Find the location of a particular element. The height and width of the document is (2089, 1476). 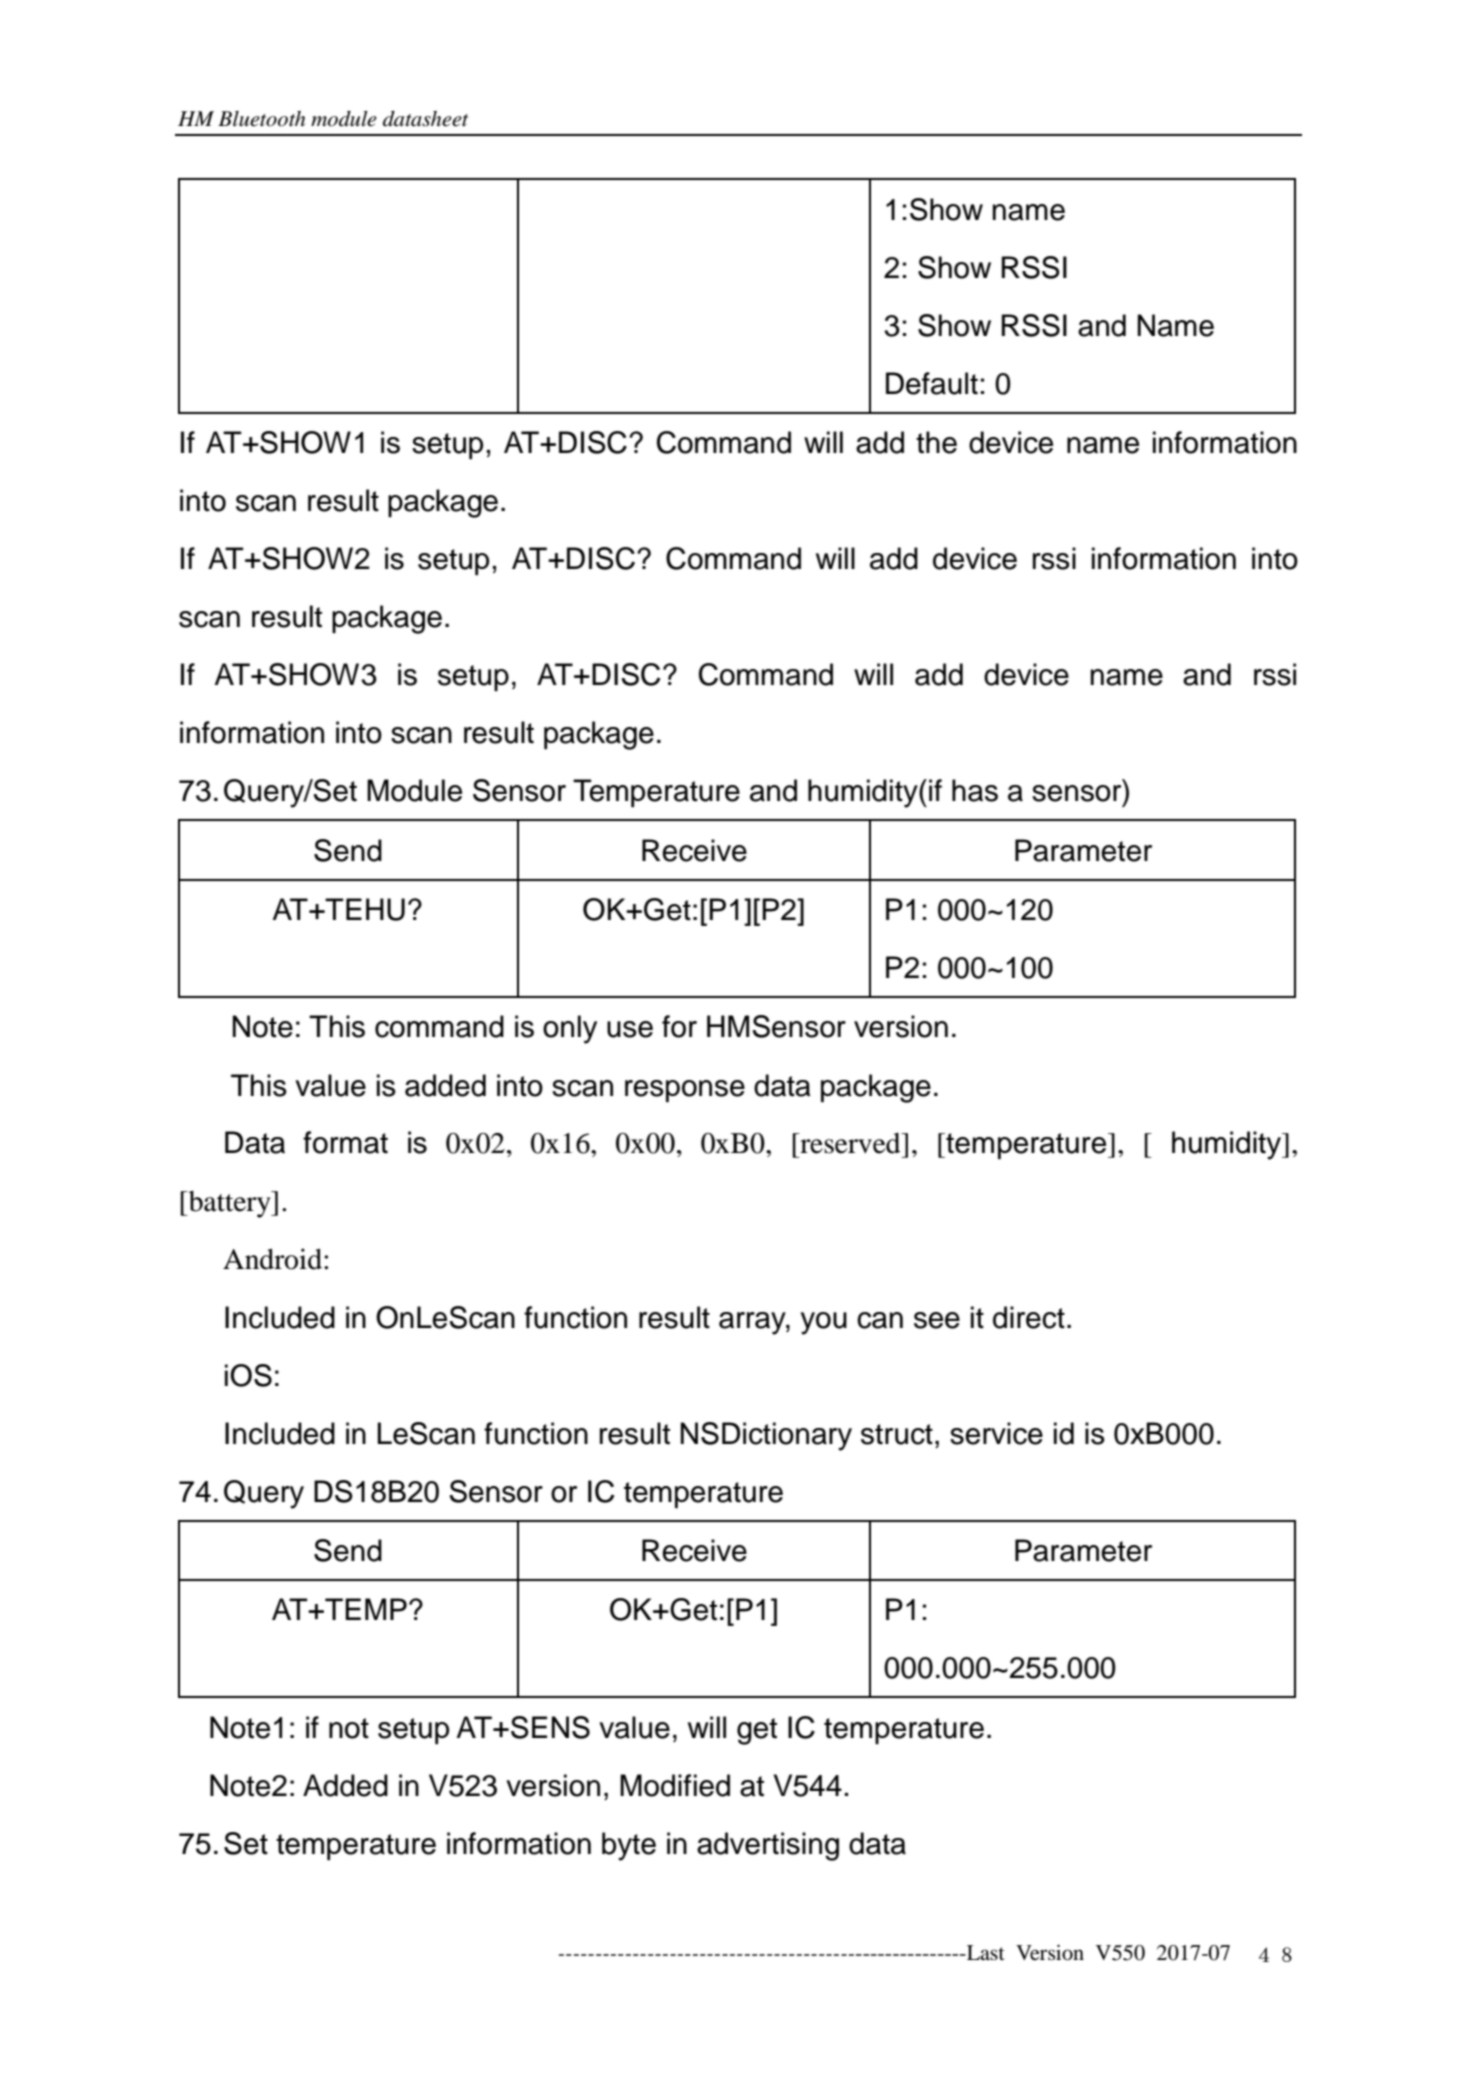

advertising is located at coordinates (768, 1846).
